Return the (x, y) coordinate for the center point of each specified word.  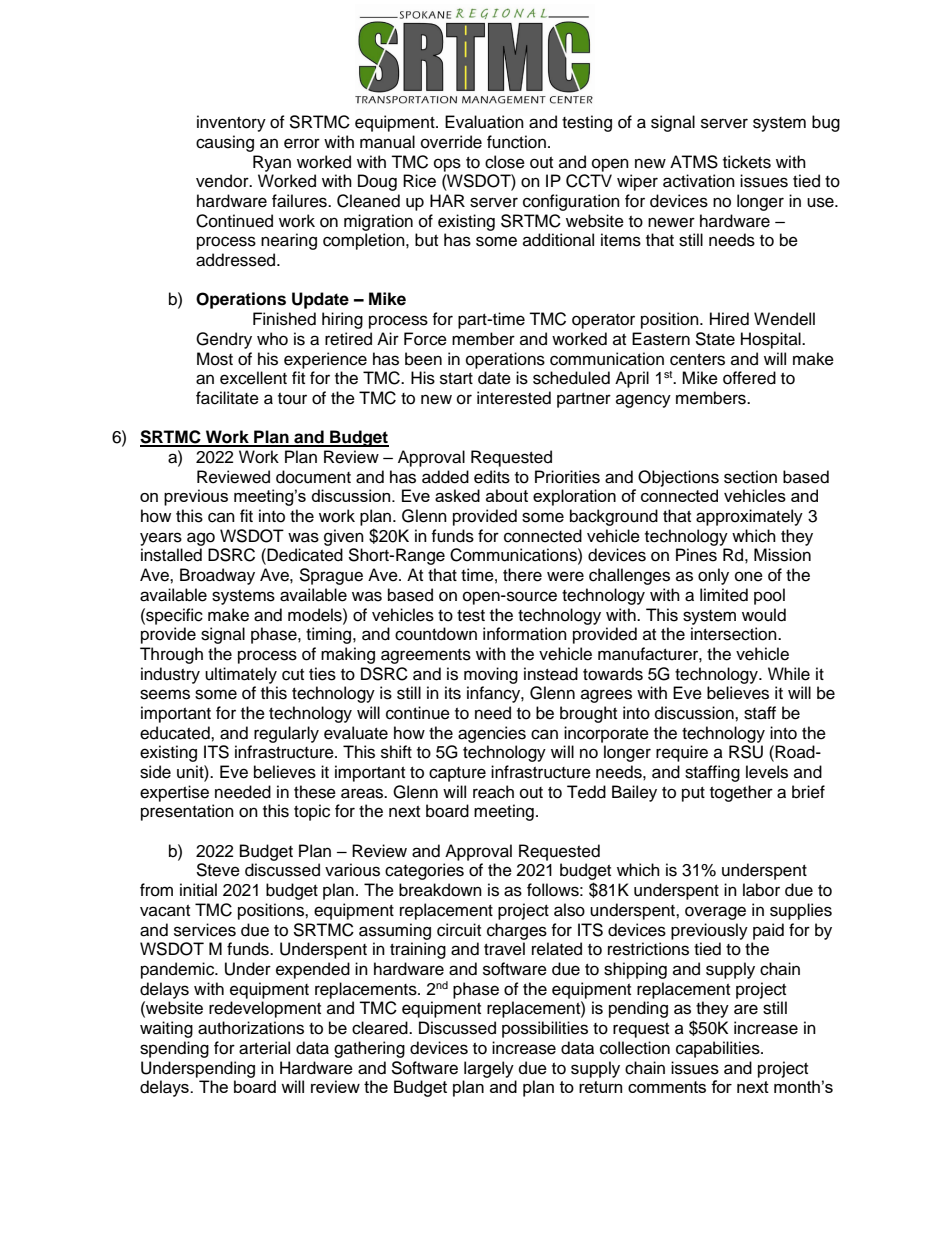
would (764, 615)
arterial (264, 1048)
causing (225, 143)
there (522, 575)
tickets (747, 162)
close (505, 162)
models (316, 615)
